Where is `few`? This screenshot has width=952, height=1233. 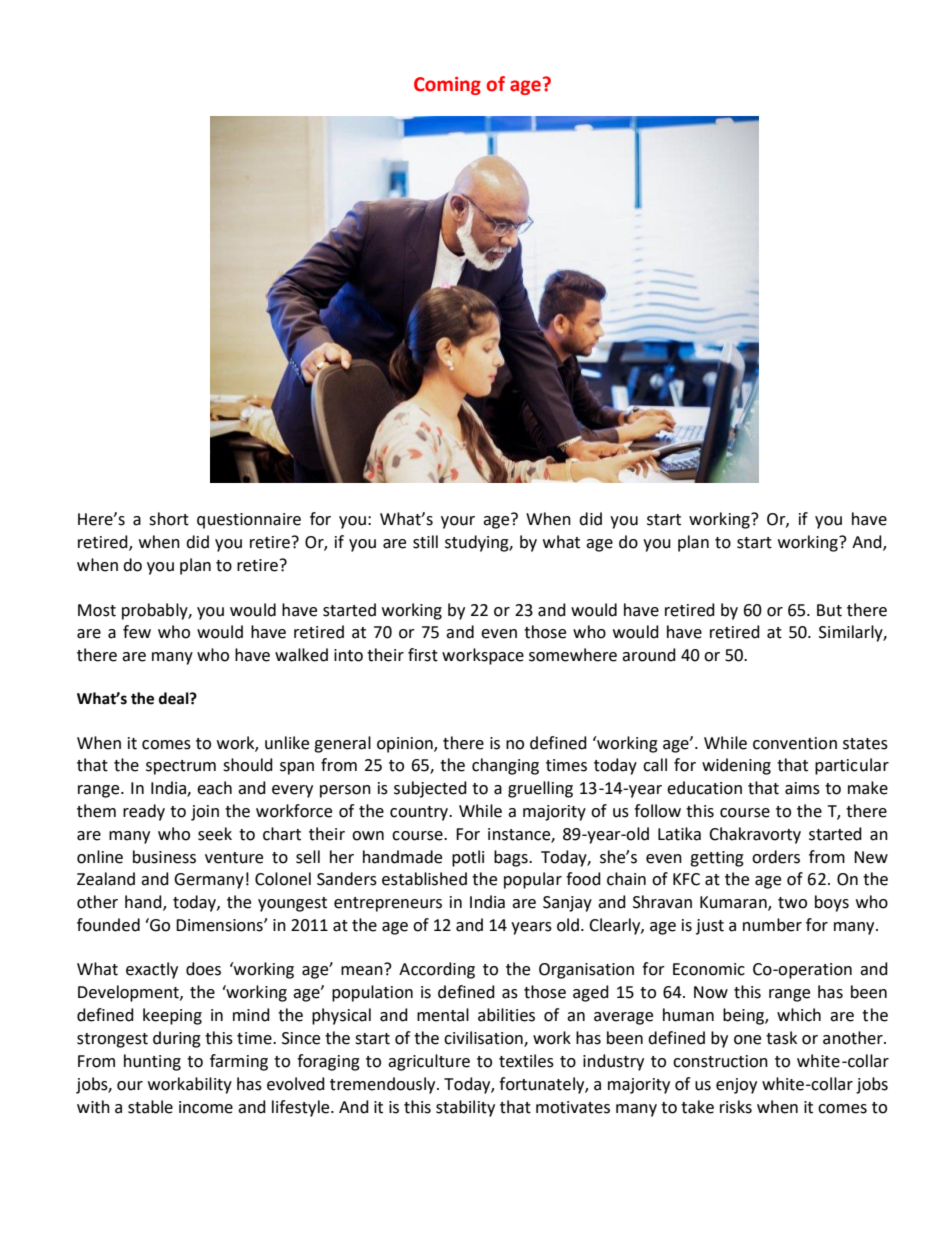 few is located at coordinates (137, 632).
